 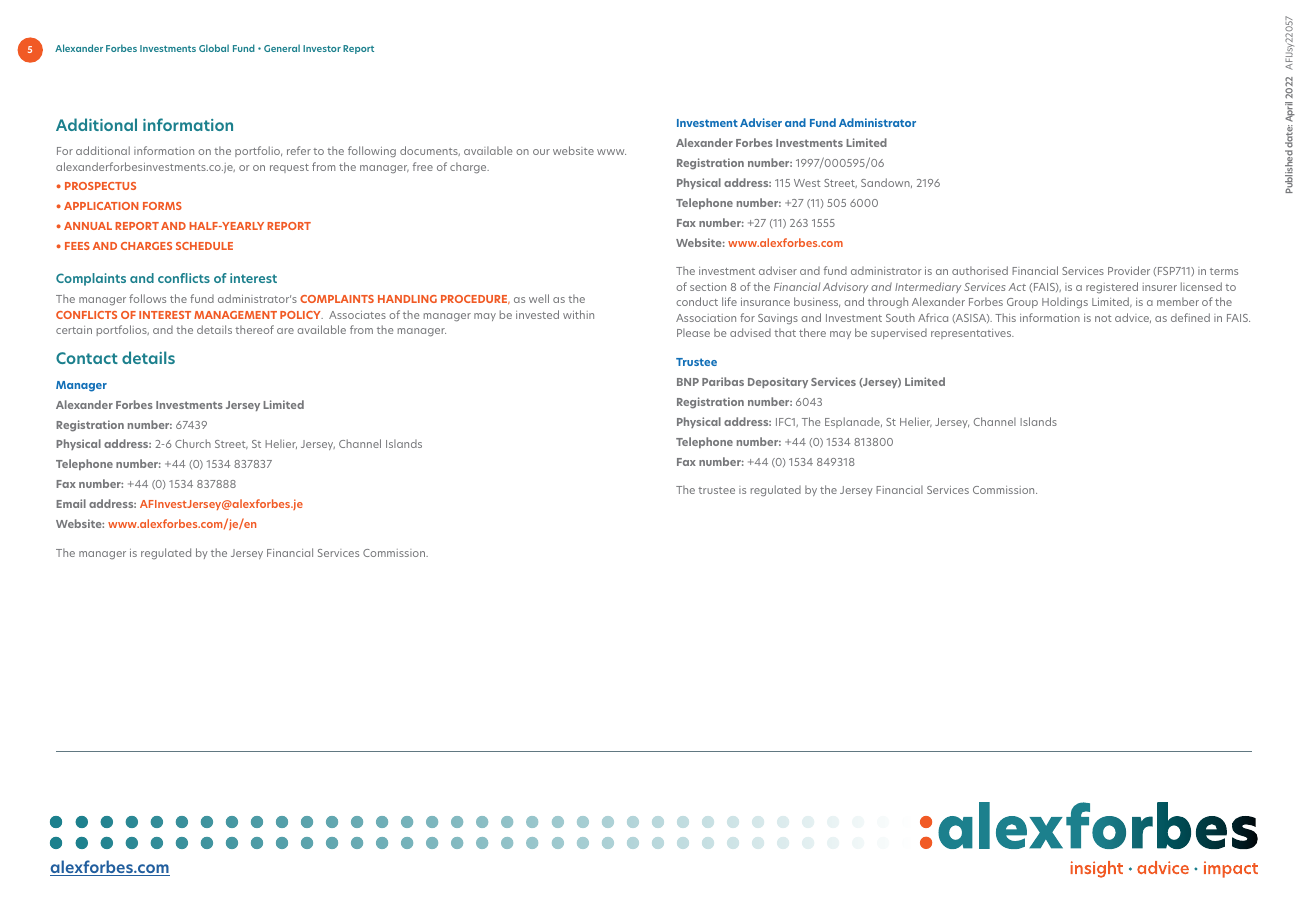 I want to click on Email, so click(x=71, y=503).
